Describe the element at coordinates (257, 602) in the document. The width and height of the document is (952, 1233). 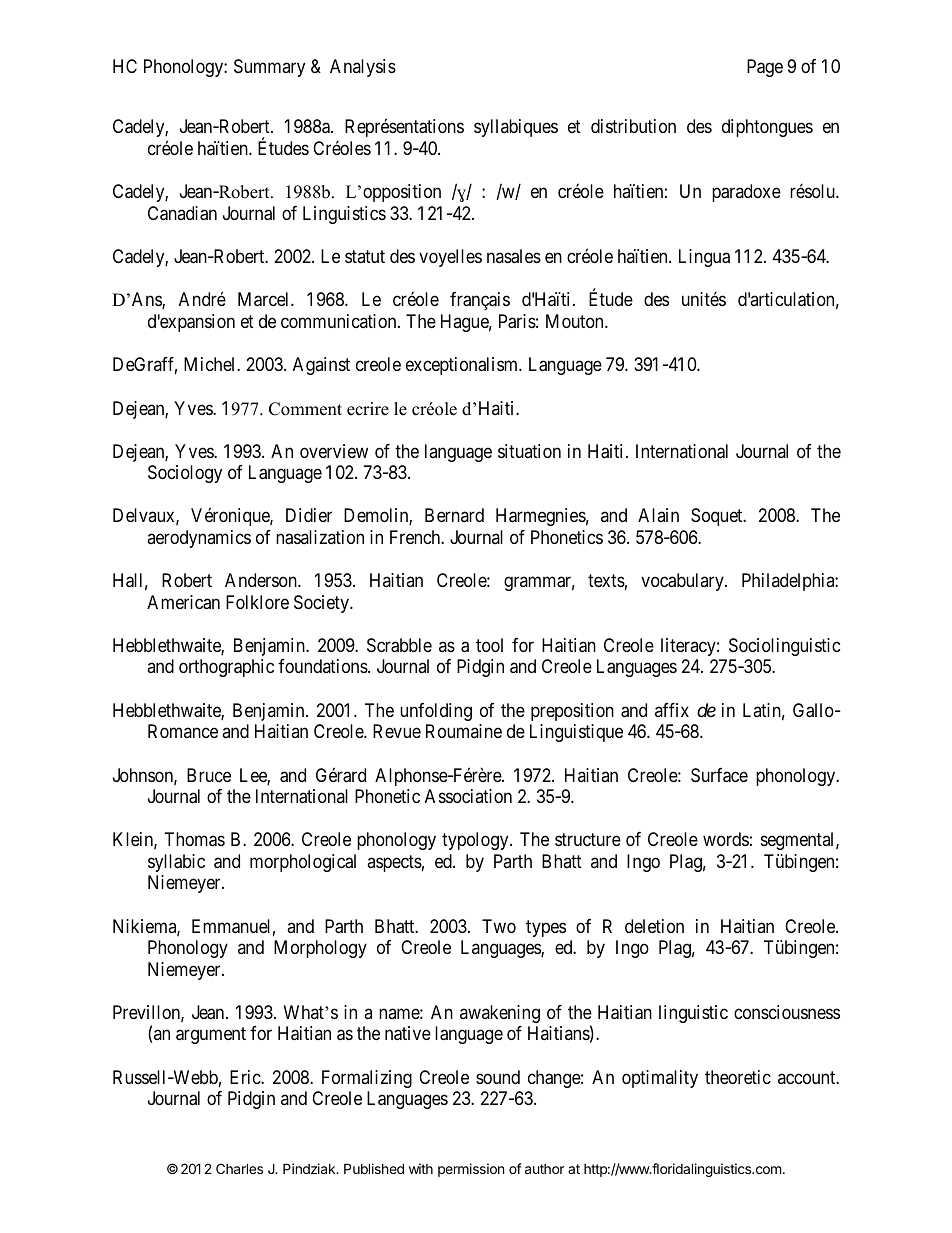
I see `Folklore` at that location.
